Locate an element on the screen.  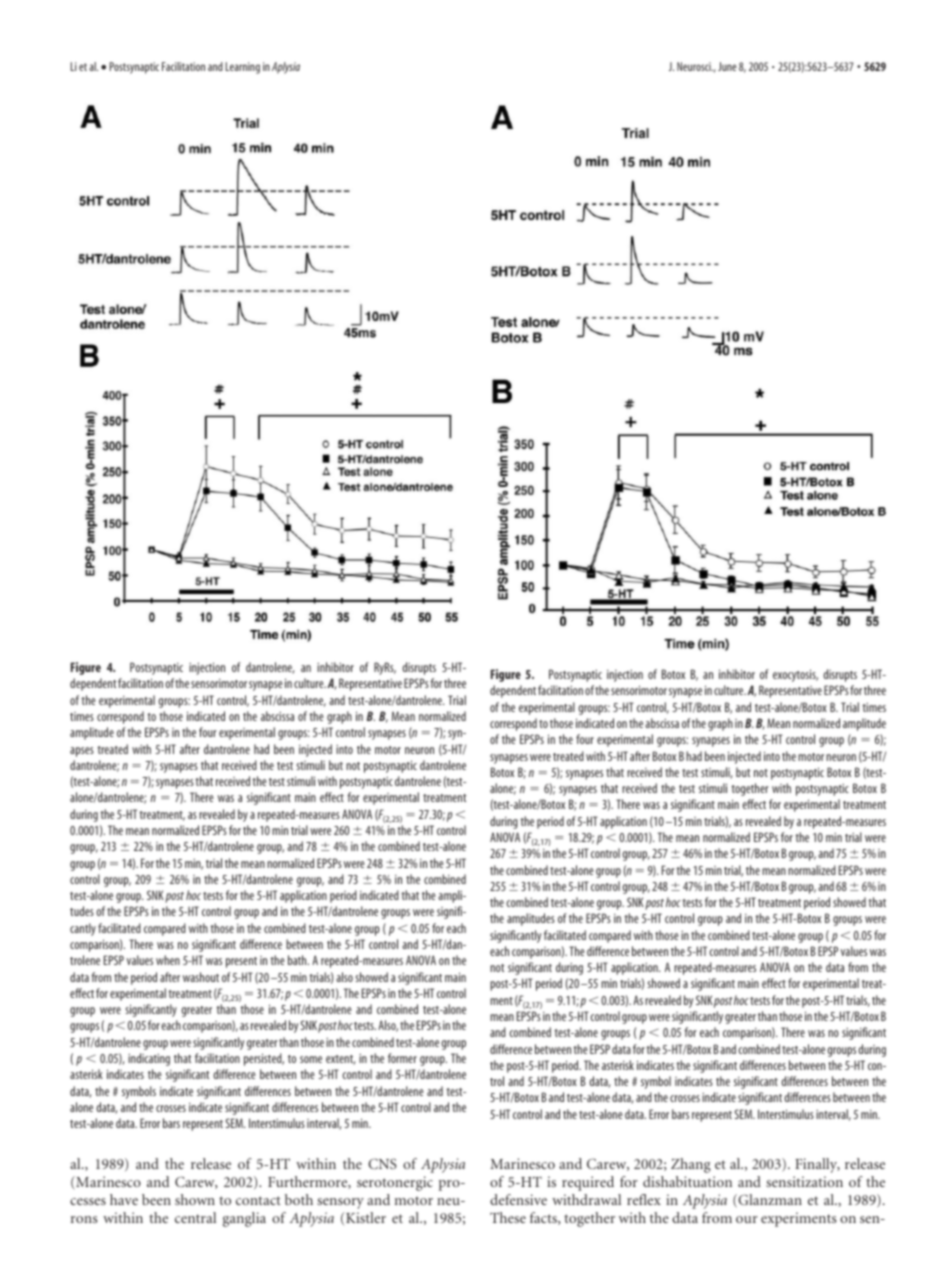
June is located at coordinates (727, 66).
